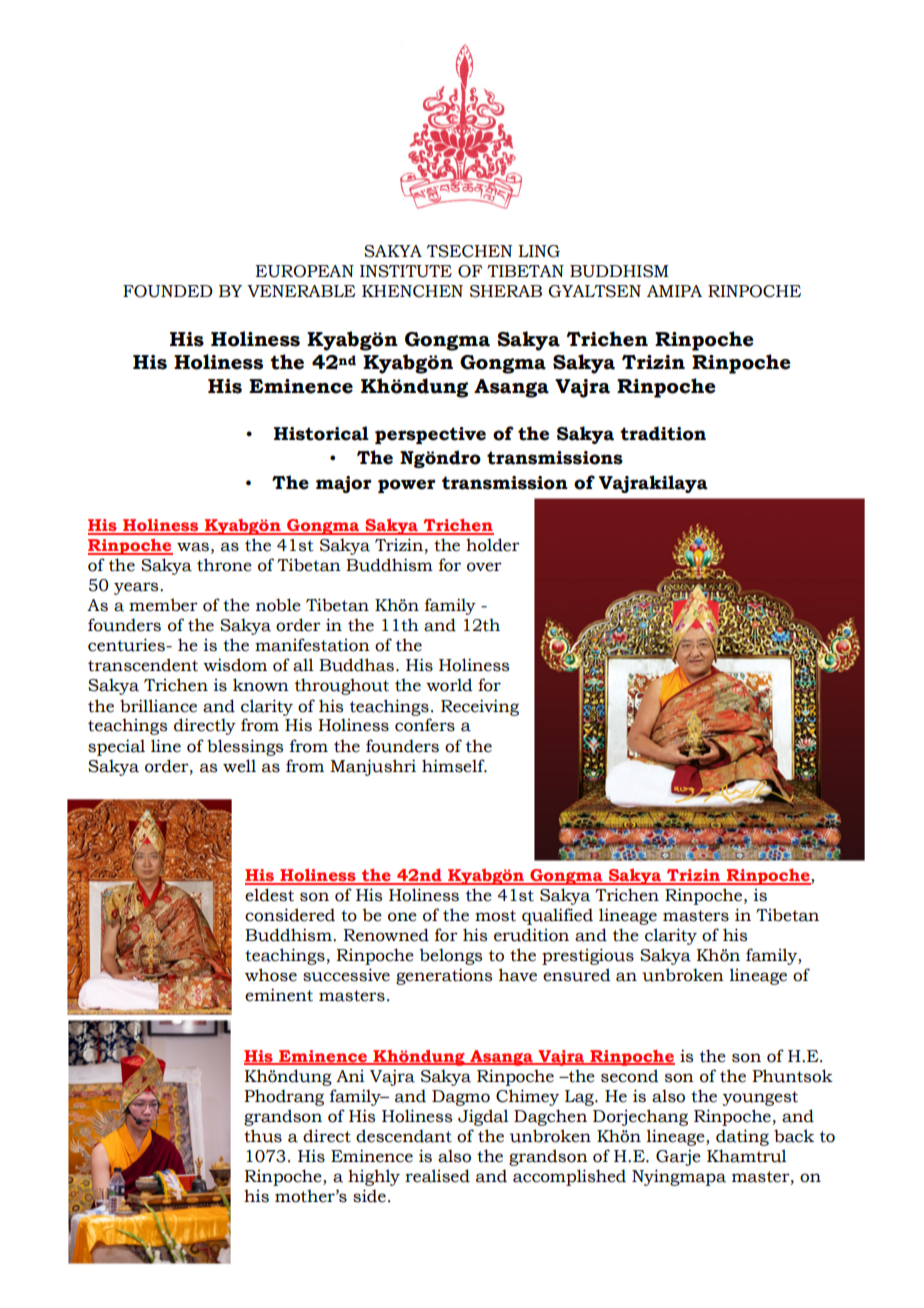  What do you see at coordinates (269, 895) in the screenshot?
I see `eldest` at bounding box center [269, 895].
